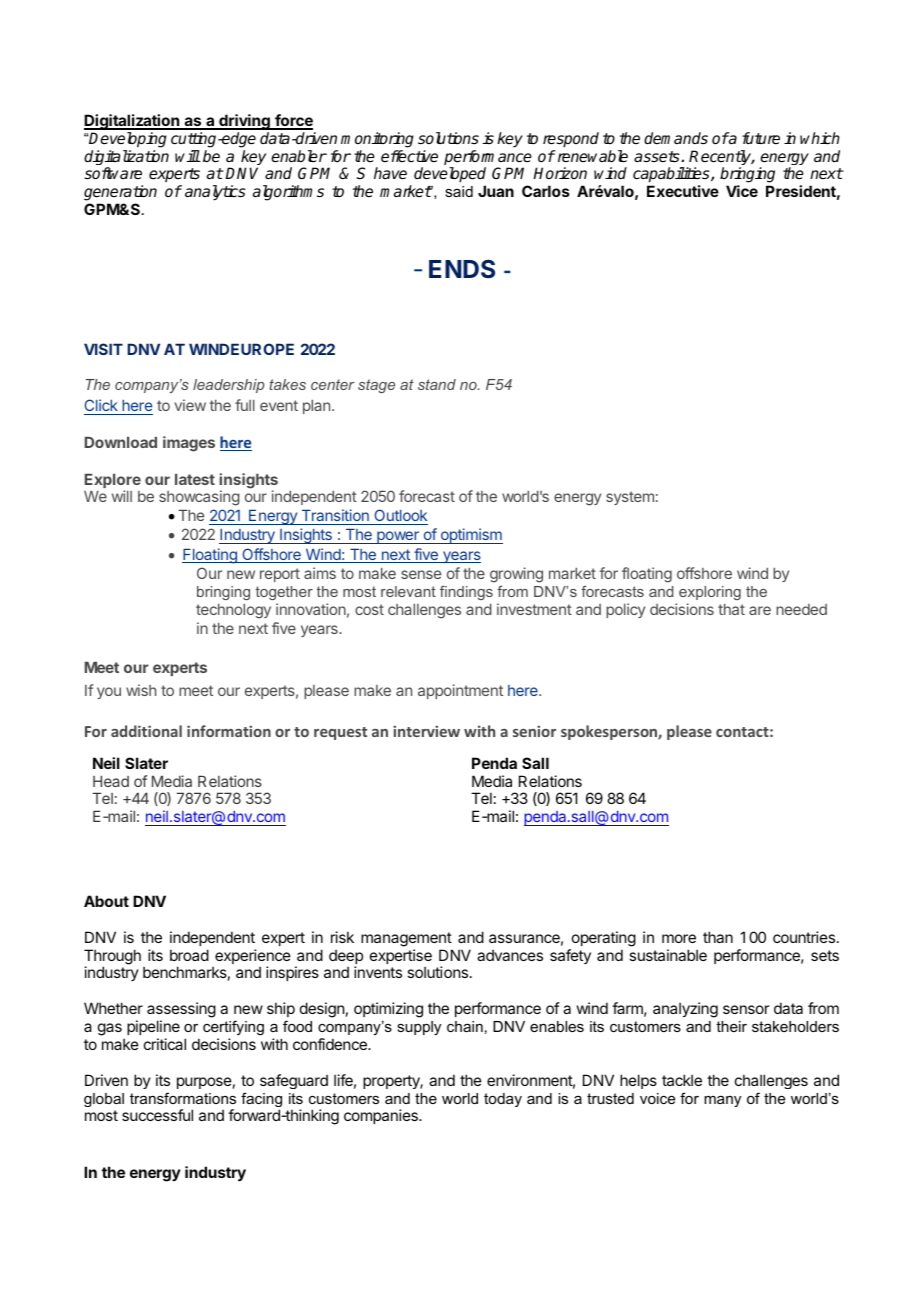 The image size is (924, 1308). What do you see at coordinates (718, 937) in the screenshot?
I see `than` at bounding box center [718, 937].
